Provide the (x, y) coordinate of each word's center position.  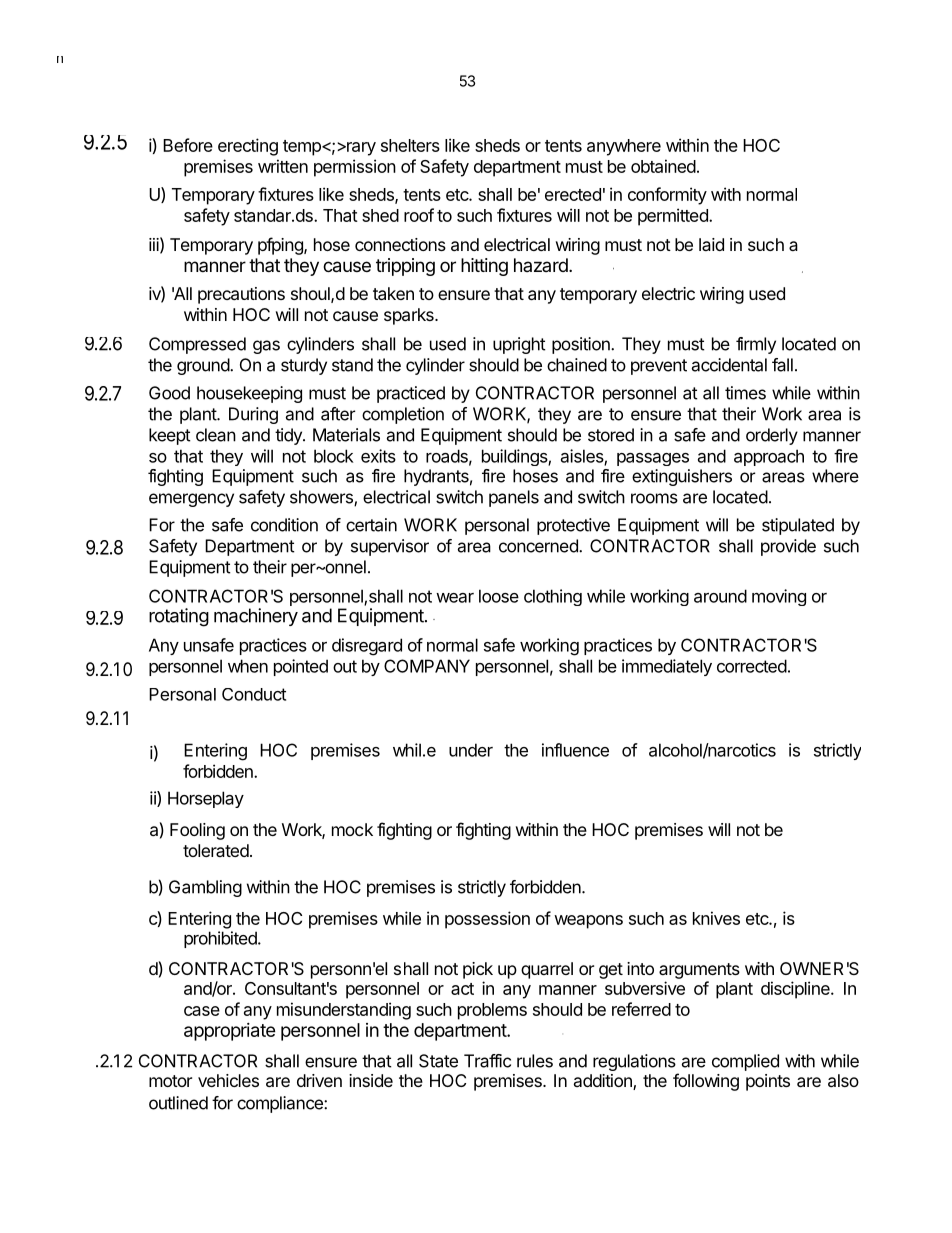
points (768, 1082)
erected (573, 194)
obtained (663, 166)
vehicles (228, 1080)
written (283, 166)
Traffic (487, 1061)
